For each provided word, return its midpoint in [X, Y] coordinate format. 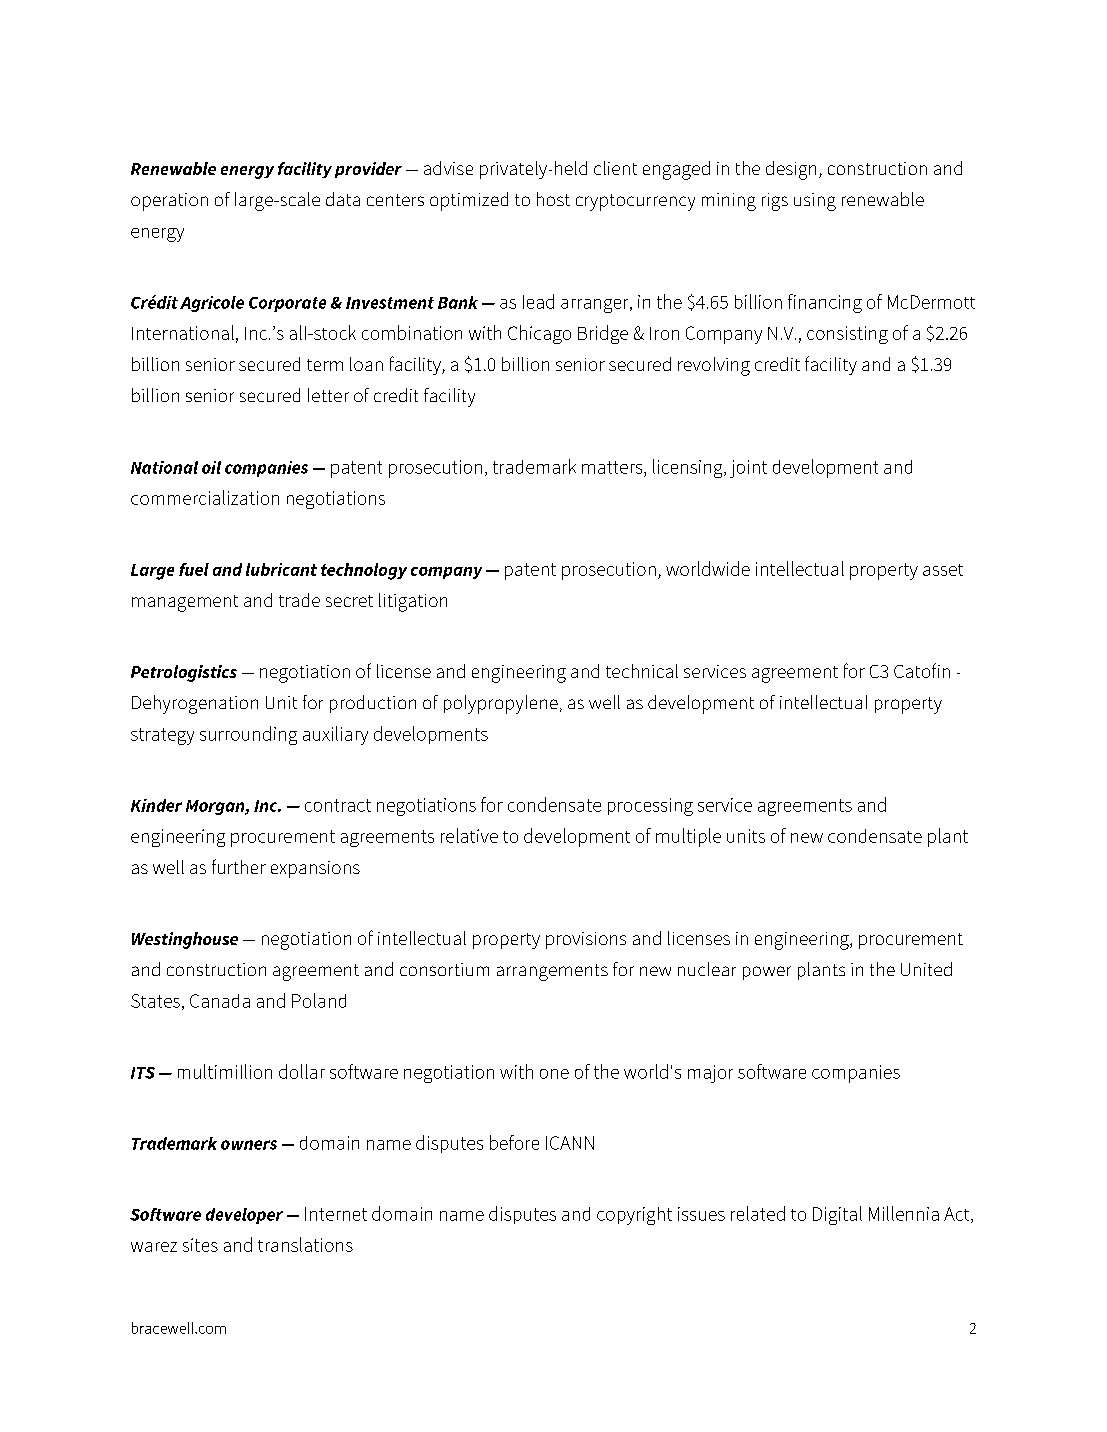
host [553, 199]
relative [469, 835]
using [815, 202]
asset [943, 570]
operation [169, 202]
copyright [634, 1216]
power [767, 973]
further [239, 866]
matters [613, 467]
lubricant [281, 569]
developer [244, 1216]
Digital [837, 1215]
